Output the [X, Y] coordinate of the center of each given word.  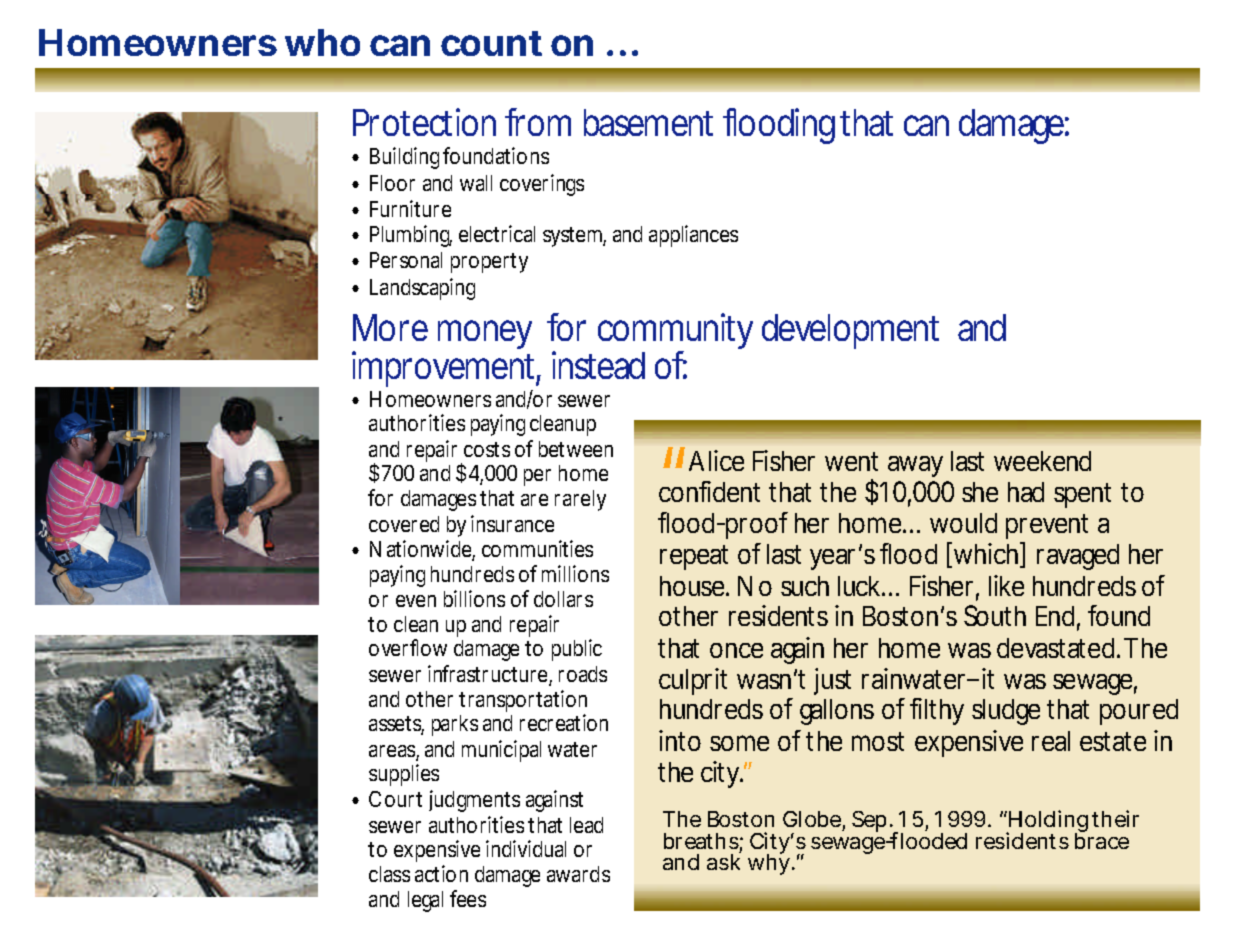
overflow [408, 647]
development [850, 331]
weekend [1042, 461]
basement [648, 122]
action [441, 873]
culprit [693, 681]
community [675, 333]
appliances [693, 236]
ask [724, 860]
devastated [1055, 648]
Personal [406, 260]
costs [487, 449]
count [491, 43]
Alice [716, 460]
